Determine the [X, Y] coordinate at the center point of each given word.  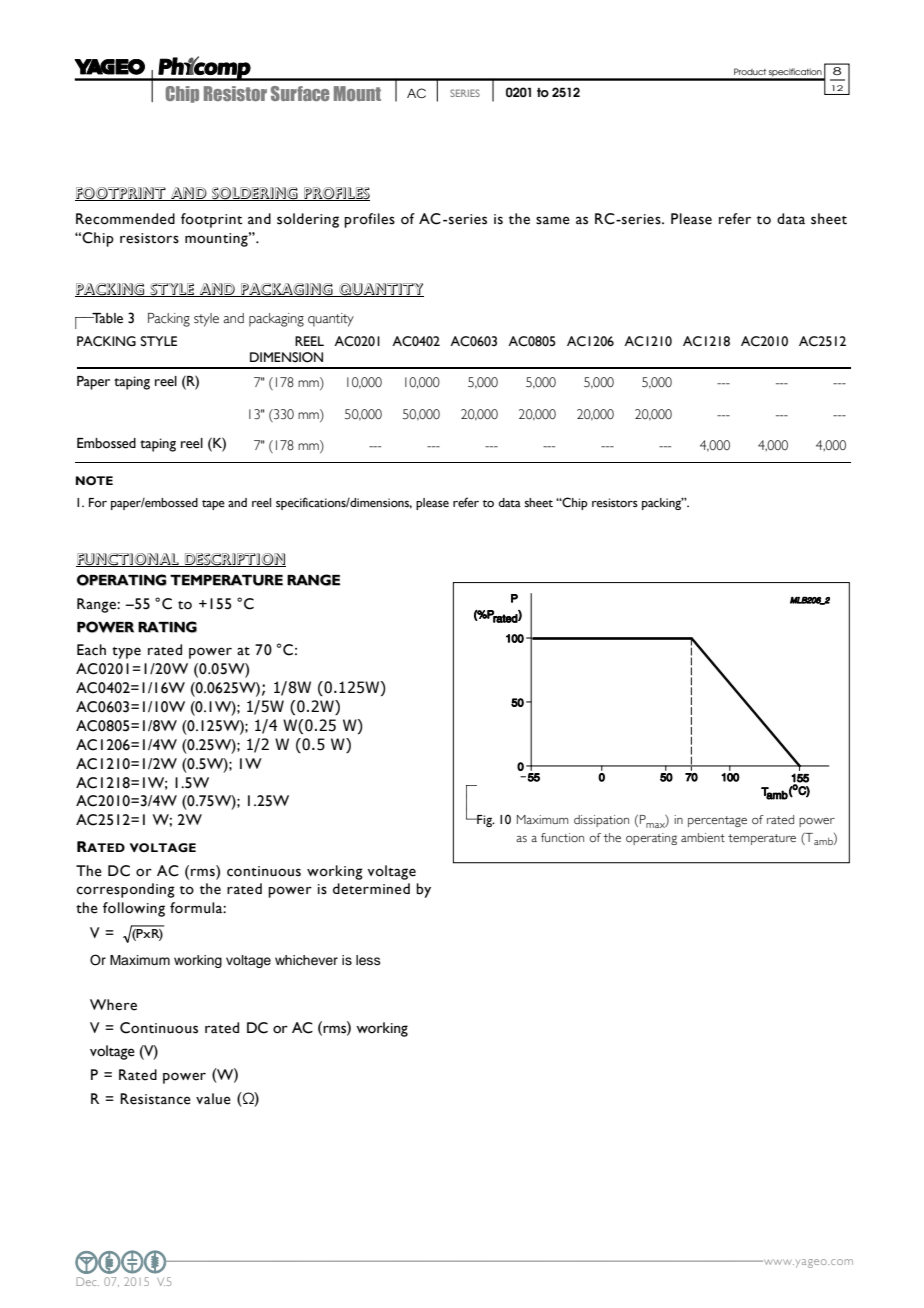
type [126, 653]
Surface [300, 93]
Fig [484, 821]
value [213, 1099]
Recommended [125, 219]
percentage [717, 821]
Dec [87, 1281]
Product [750, 71]
